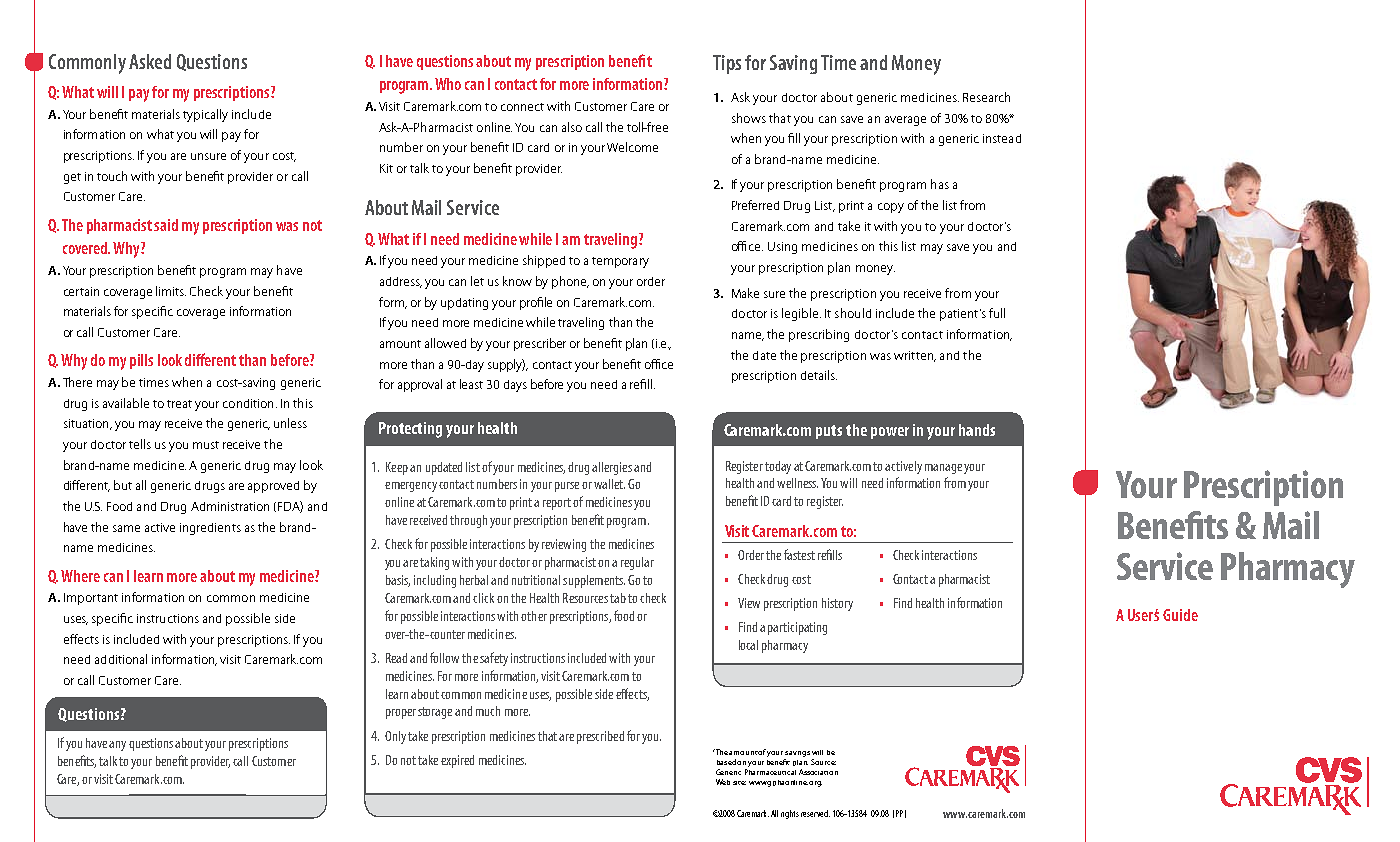 This screenshot has width=1400, height=842. What do you see at coordinates (210, 529) in the screenshot?
I see `ingredients` at bounding box center [210, 529].
